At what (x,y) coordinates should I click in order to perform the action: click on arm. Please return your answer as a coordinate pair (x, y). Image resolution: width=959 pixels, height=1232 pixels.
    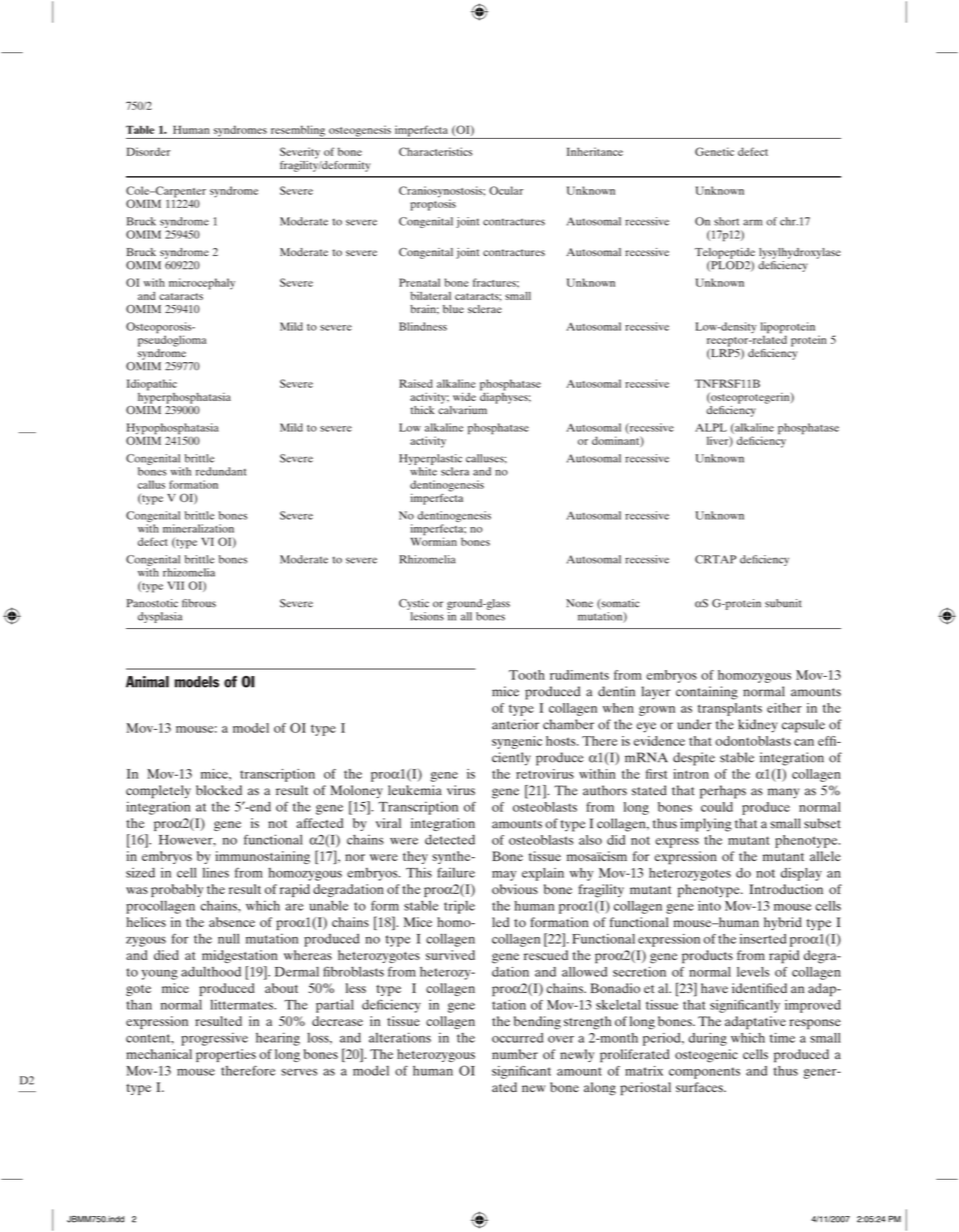
    Looking at the image, I should click on (752, 222).
